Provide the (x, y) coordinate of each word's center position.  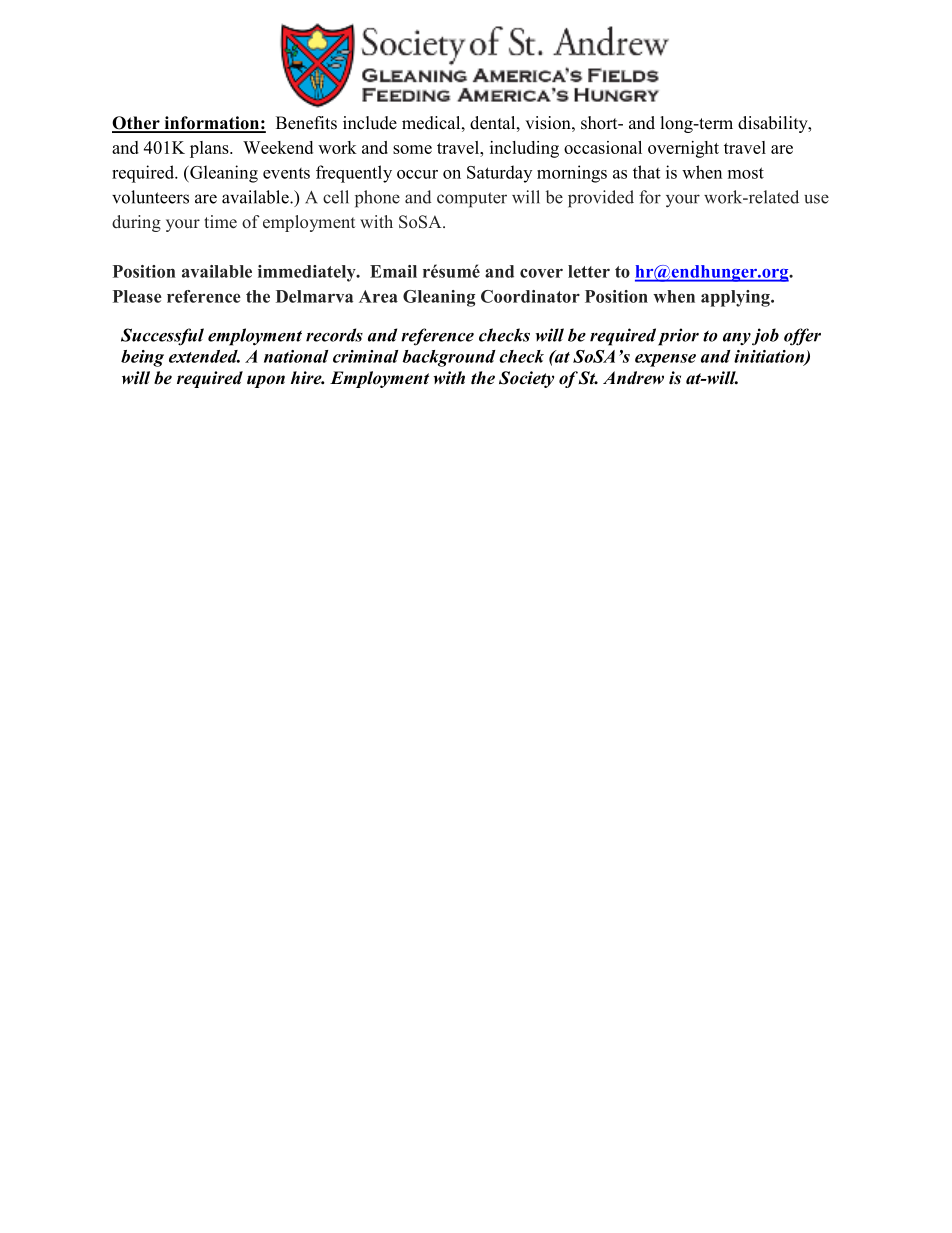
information (211, 124)
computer (472, 200)
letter (589, 271)
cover (541, 273)
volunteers (150, 197)
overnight (683, 149)
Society (526, 379)
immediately (308, 273)
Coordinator (530, 296)
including (524, 149)
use (816, 199)
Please (137, 296)
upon (266, 381)
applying (736, 298)
